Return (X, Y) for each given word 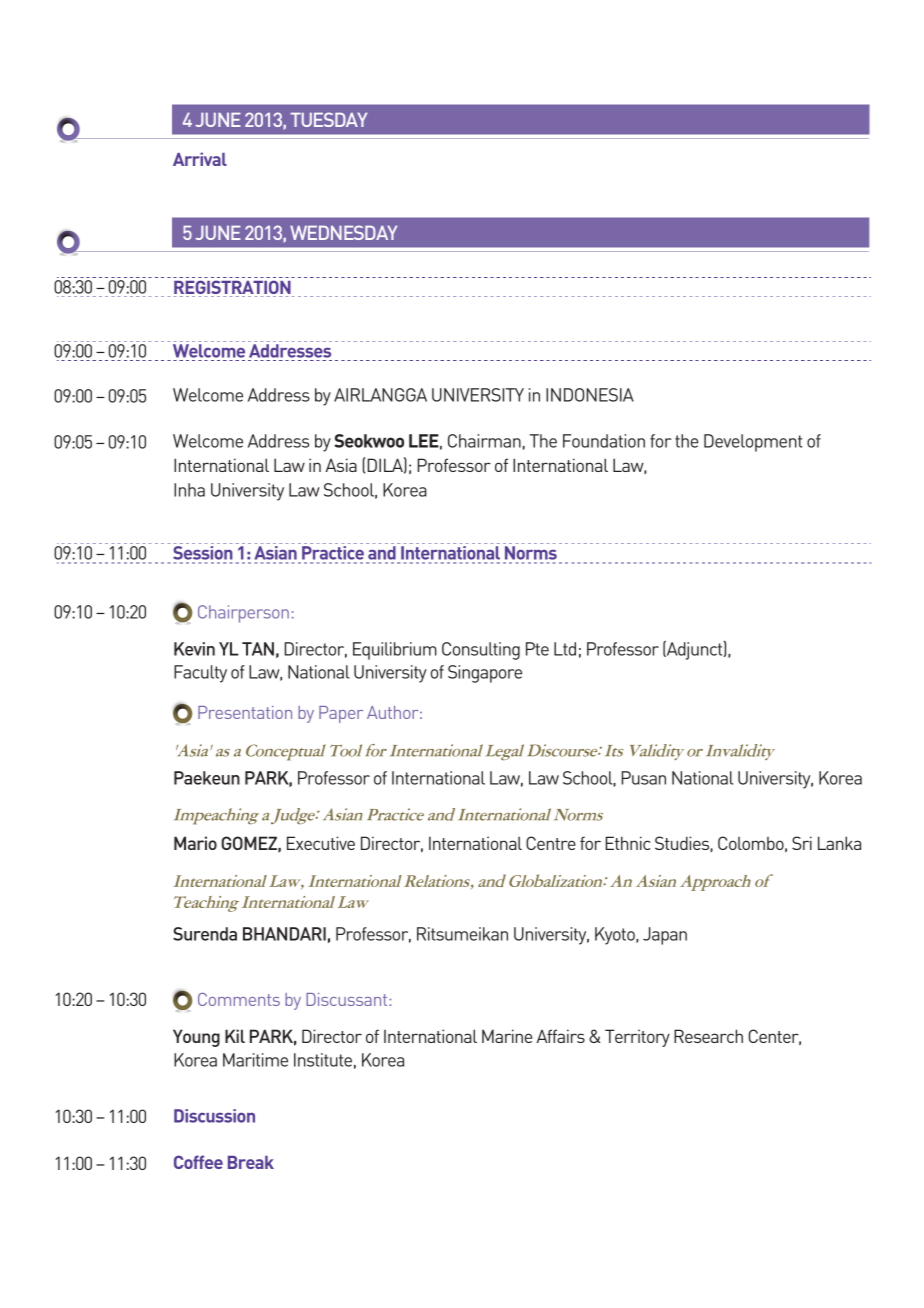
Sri (802, 843)
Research (708, 1036)
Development (753, 443)
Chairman (484, 441)
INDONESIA (590, 395)
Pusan (643, 778)
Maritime (255, 1060)
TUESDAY (328, 119)
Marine (507, 1036)
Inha (189, 490)
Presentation (245, 712)
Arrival (200, 159)
